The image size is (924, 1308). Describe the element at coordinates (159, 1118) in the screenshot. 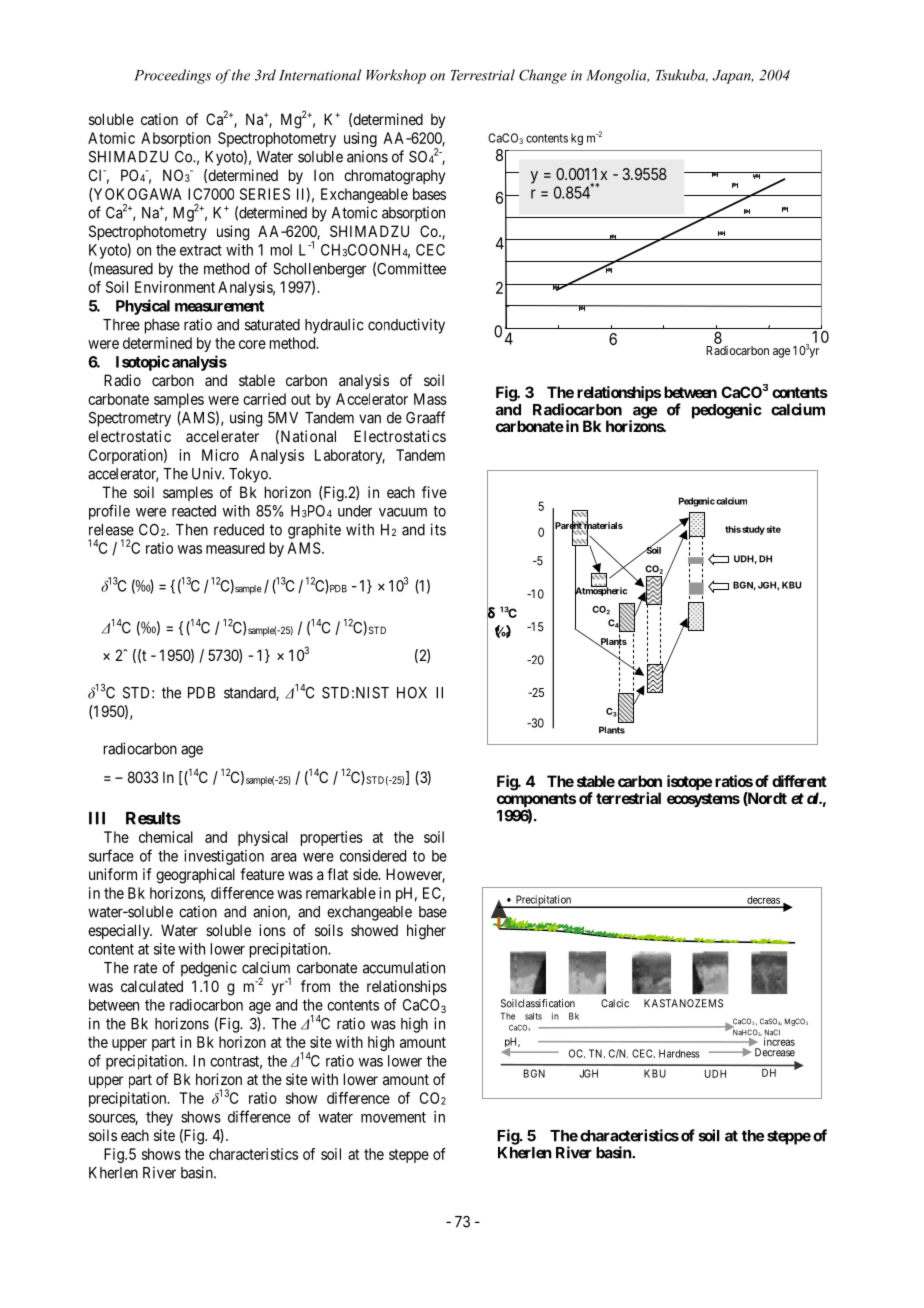

I see `they` at that location.
